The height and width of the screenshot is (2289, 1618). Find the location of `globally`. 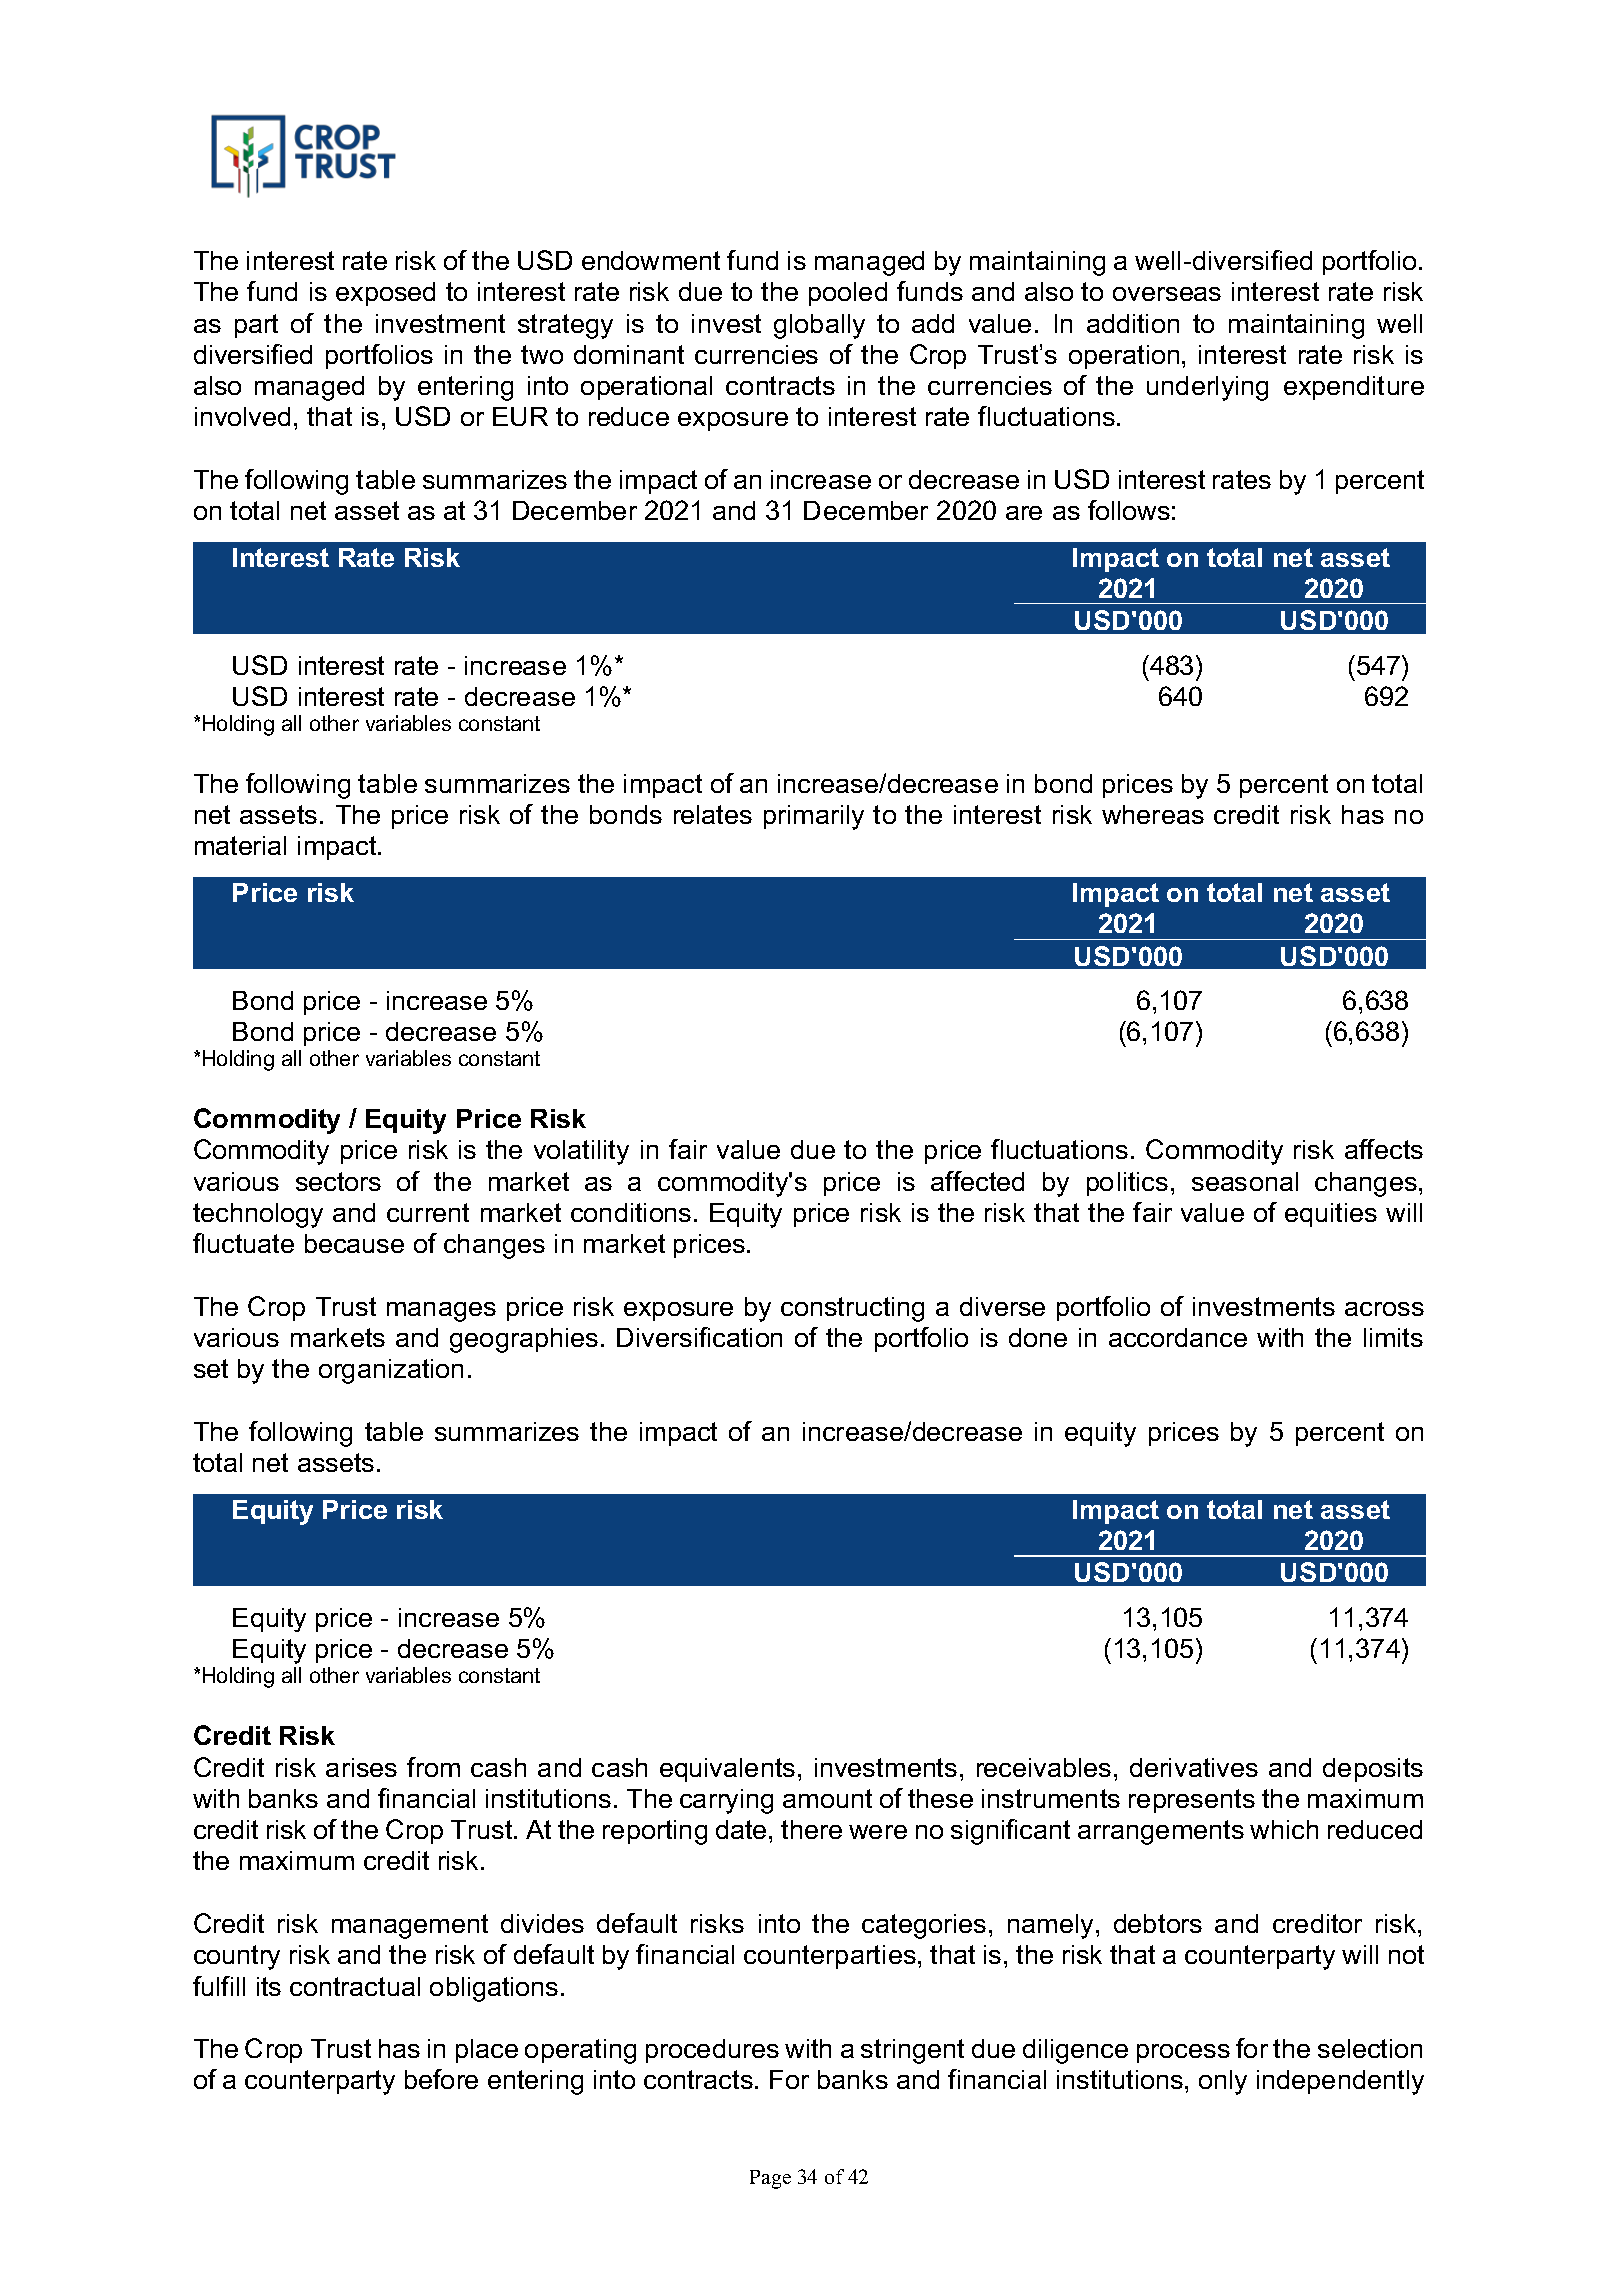

globally is located at coordinates (819, 326).
